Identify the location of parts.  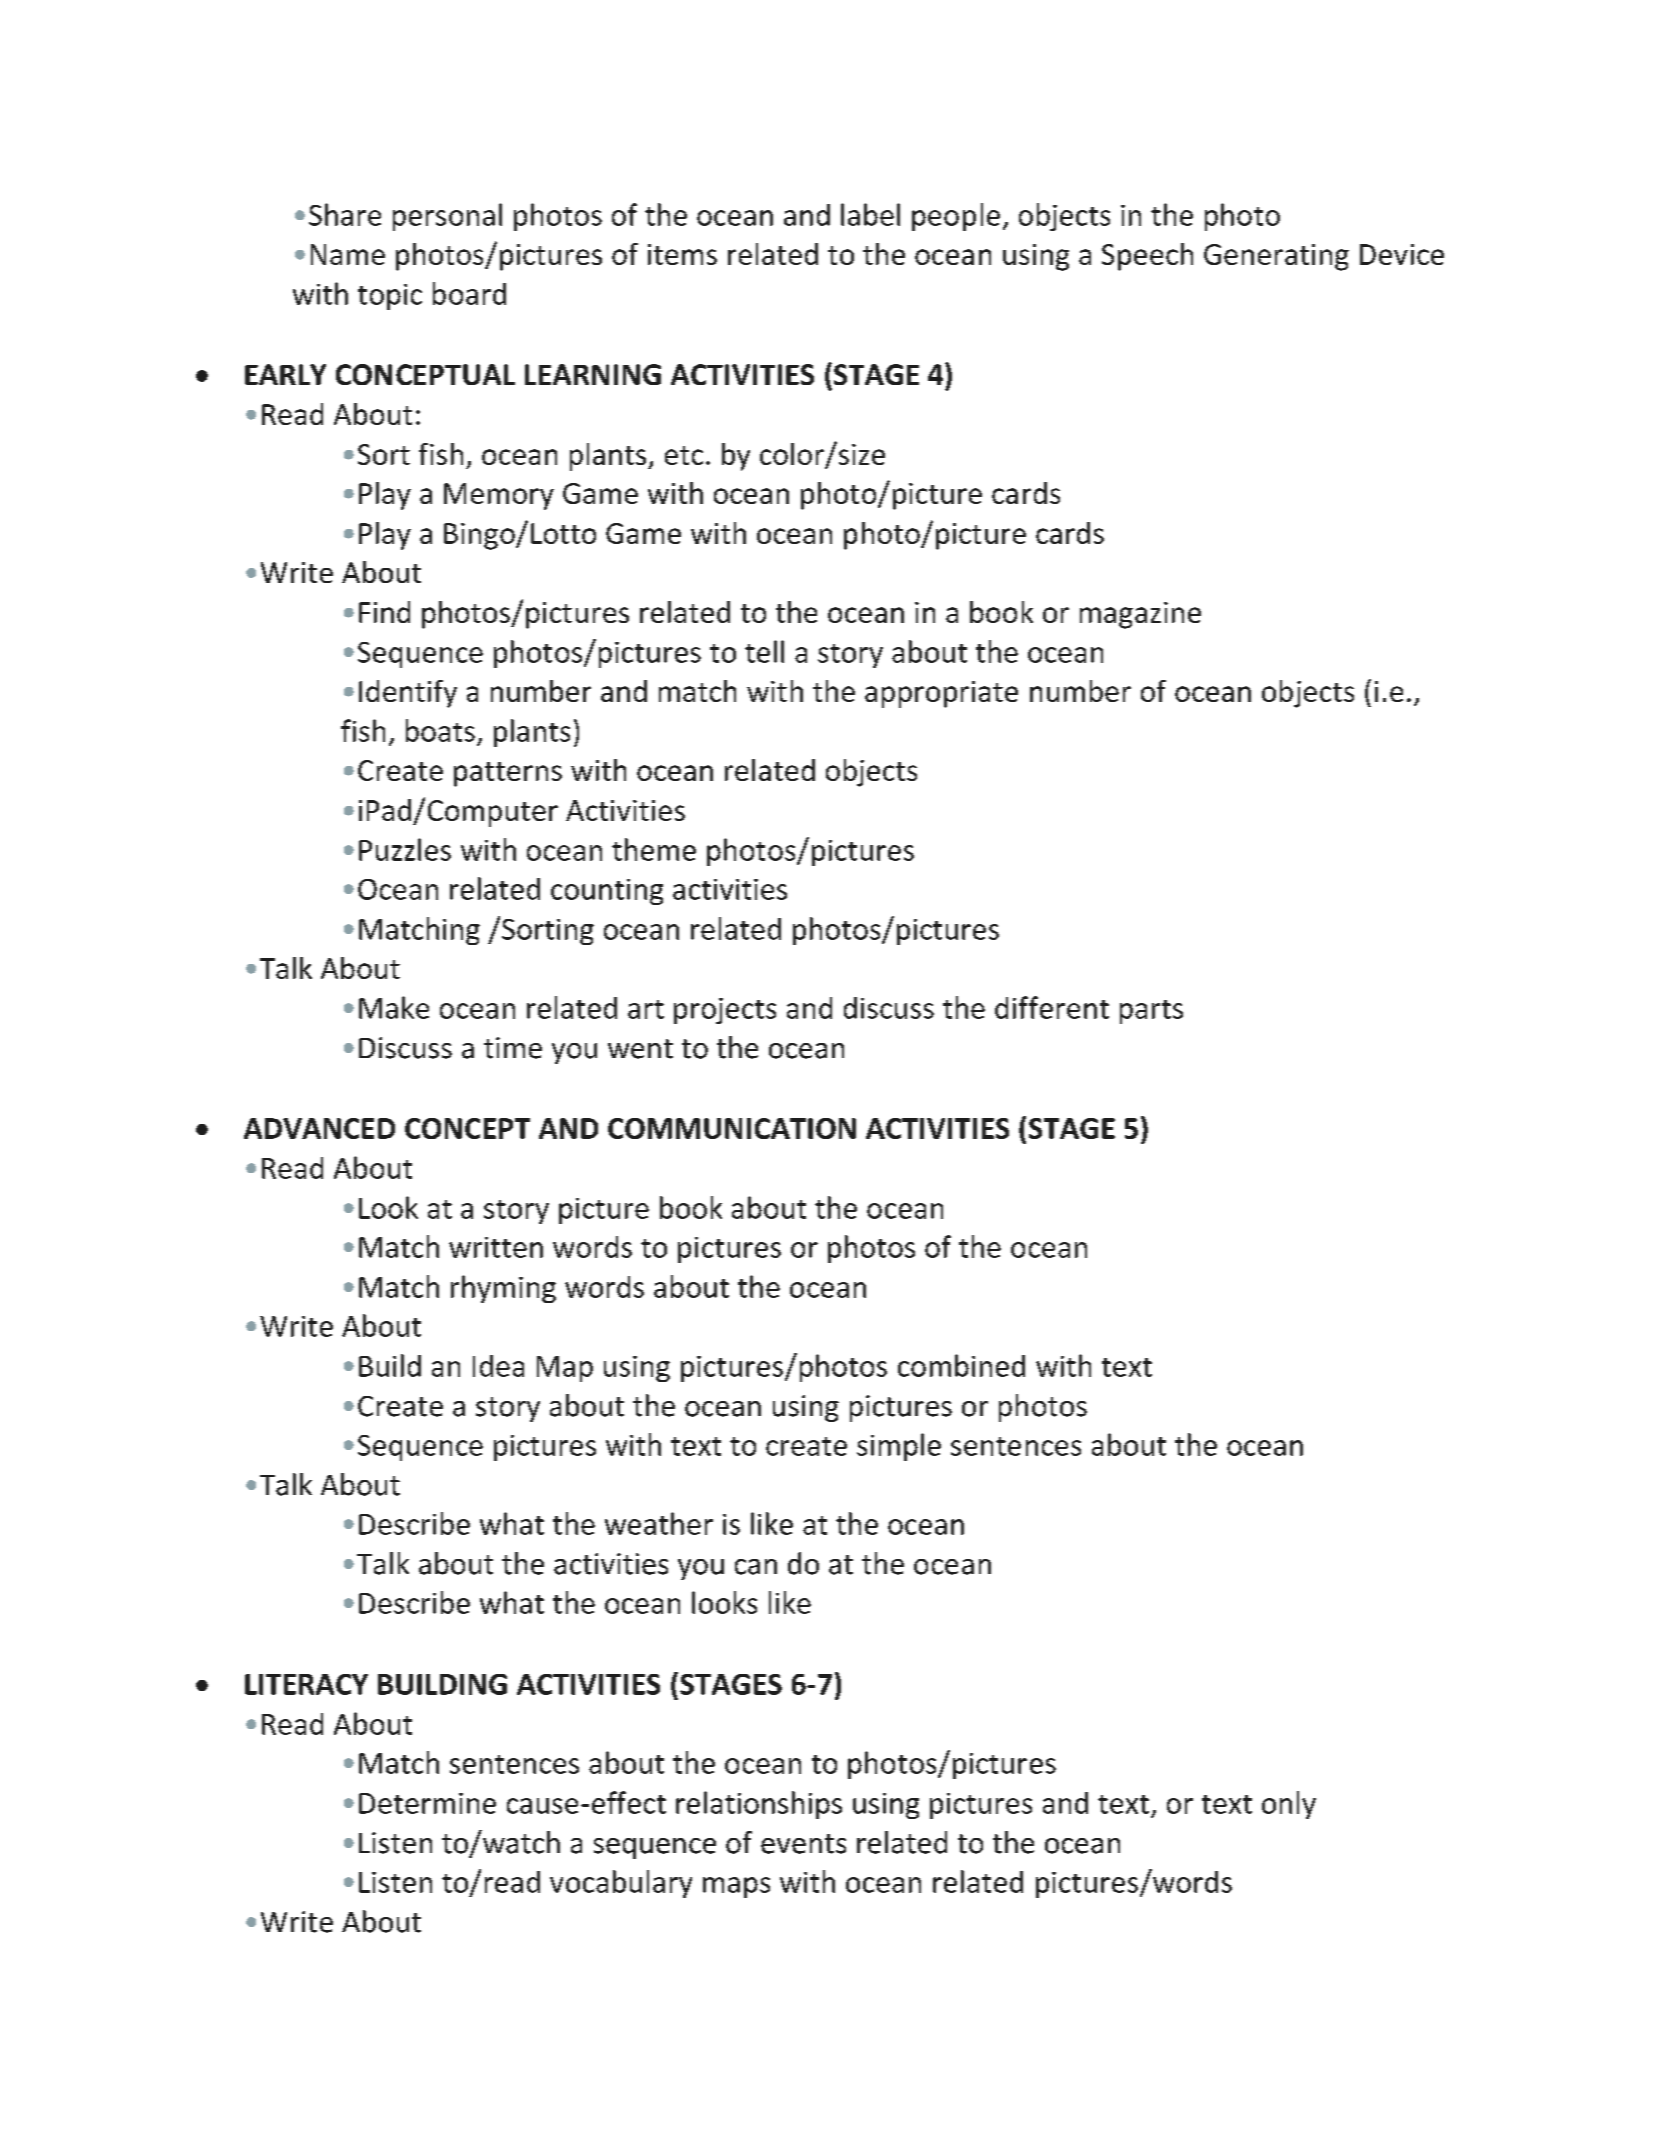
(1151, 1012).
